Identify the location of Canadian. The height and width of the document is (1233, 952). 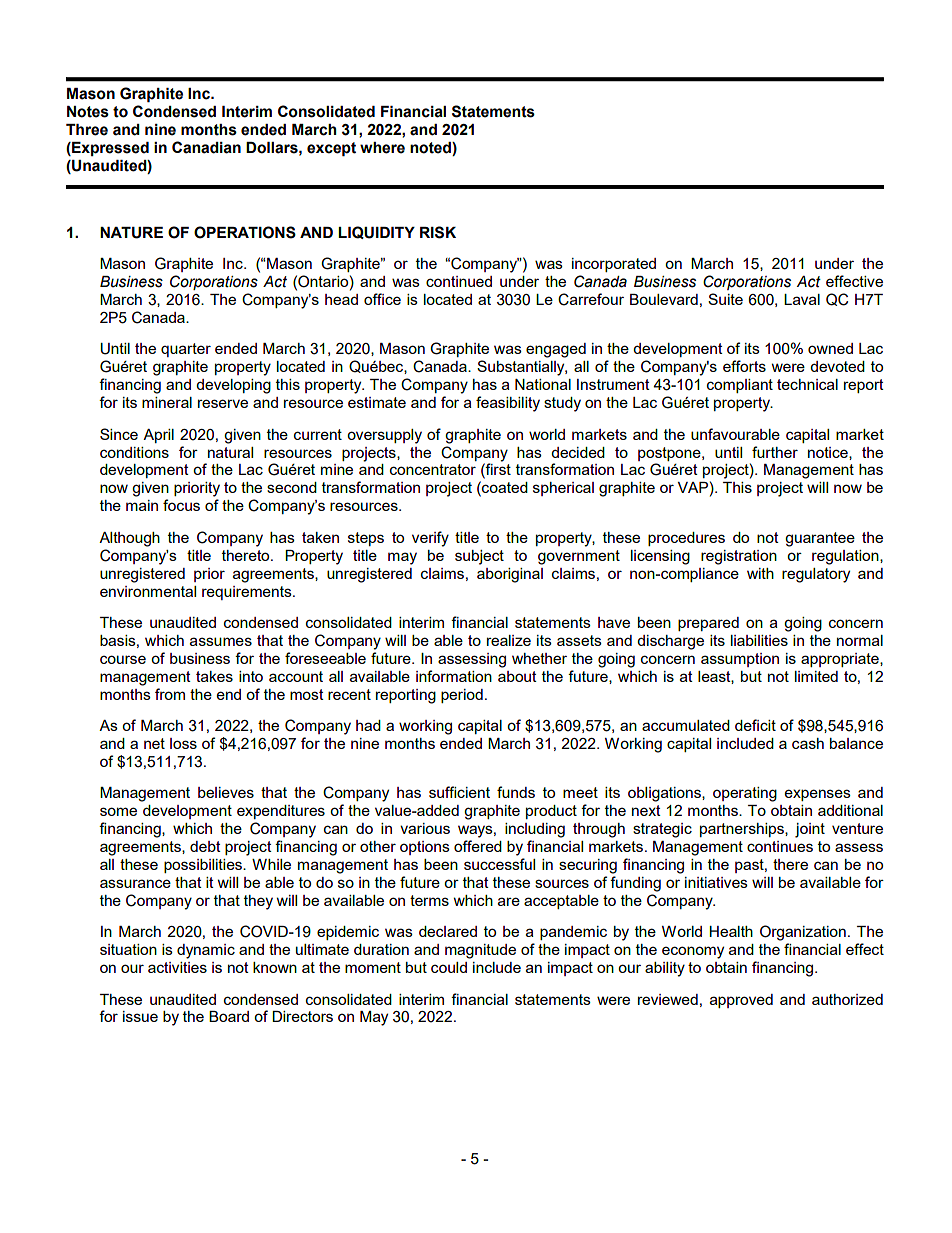
(206, 147).
